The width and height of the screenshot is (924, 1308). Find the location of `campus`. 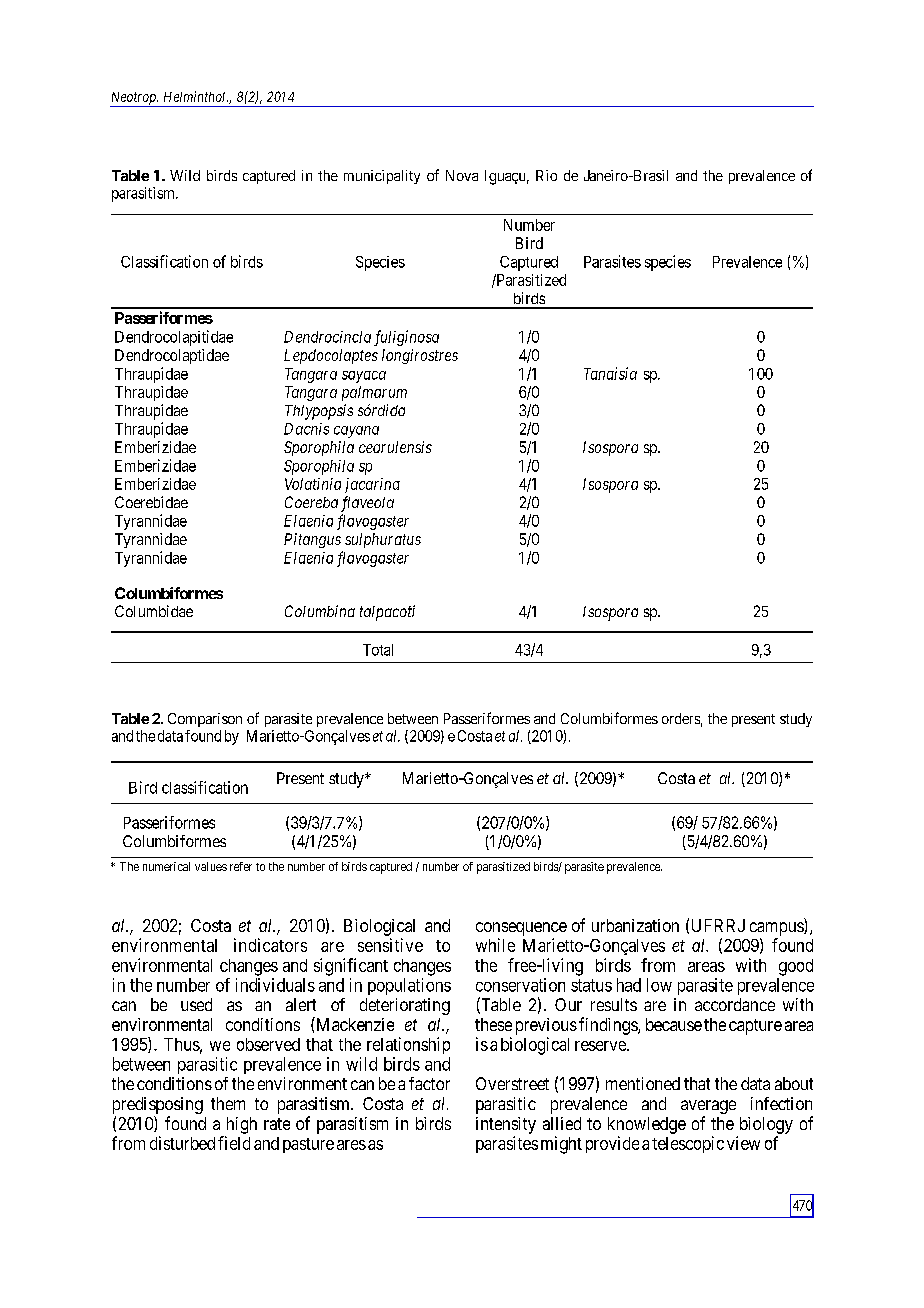

campus is located at coordinates (777, 929).
